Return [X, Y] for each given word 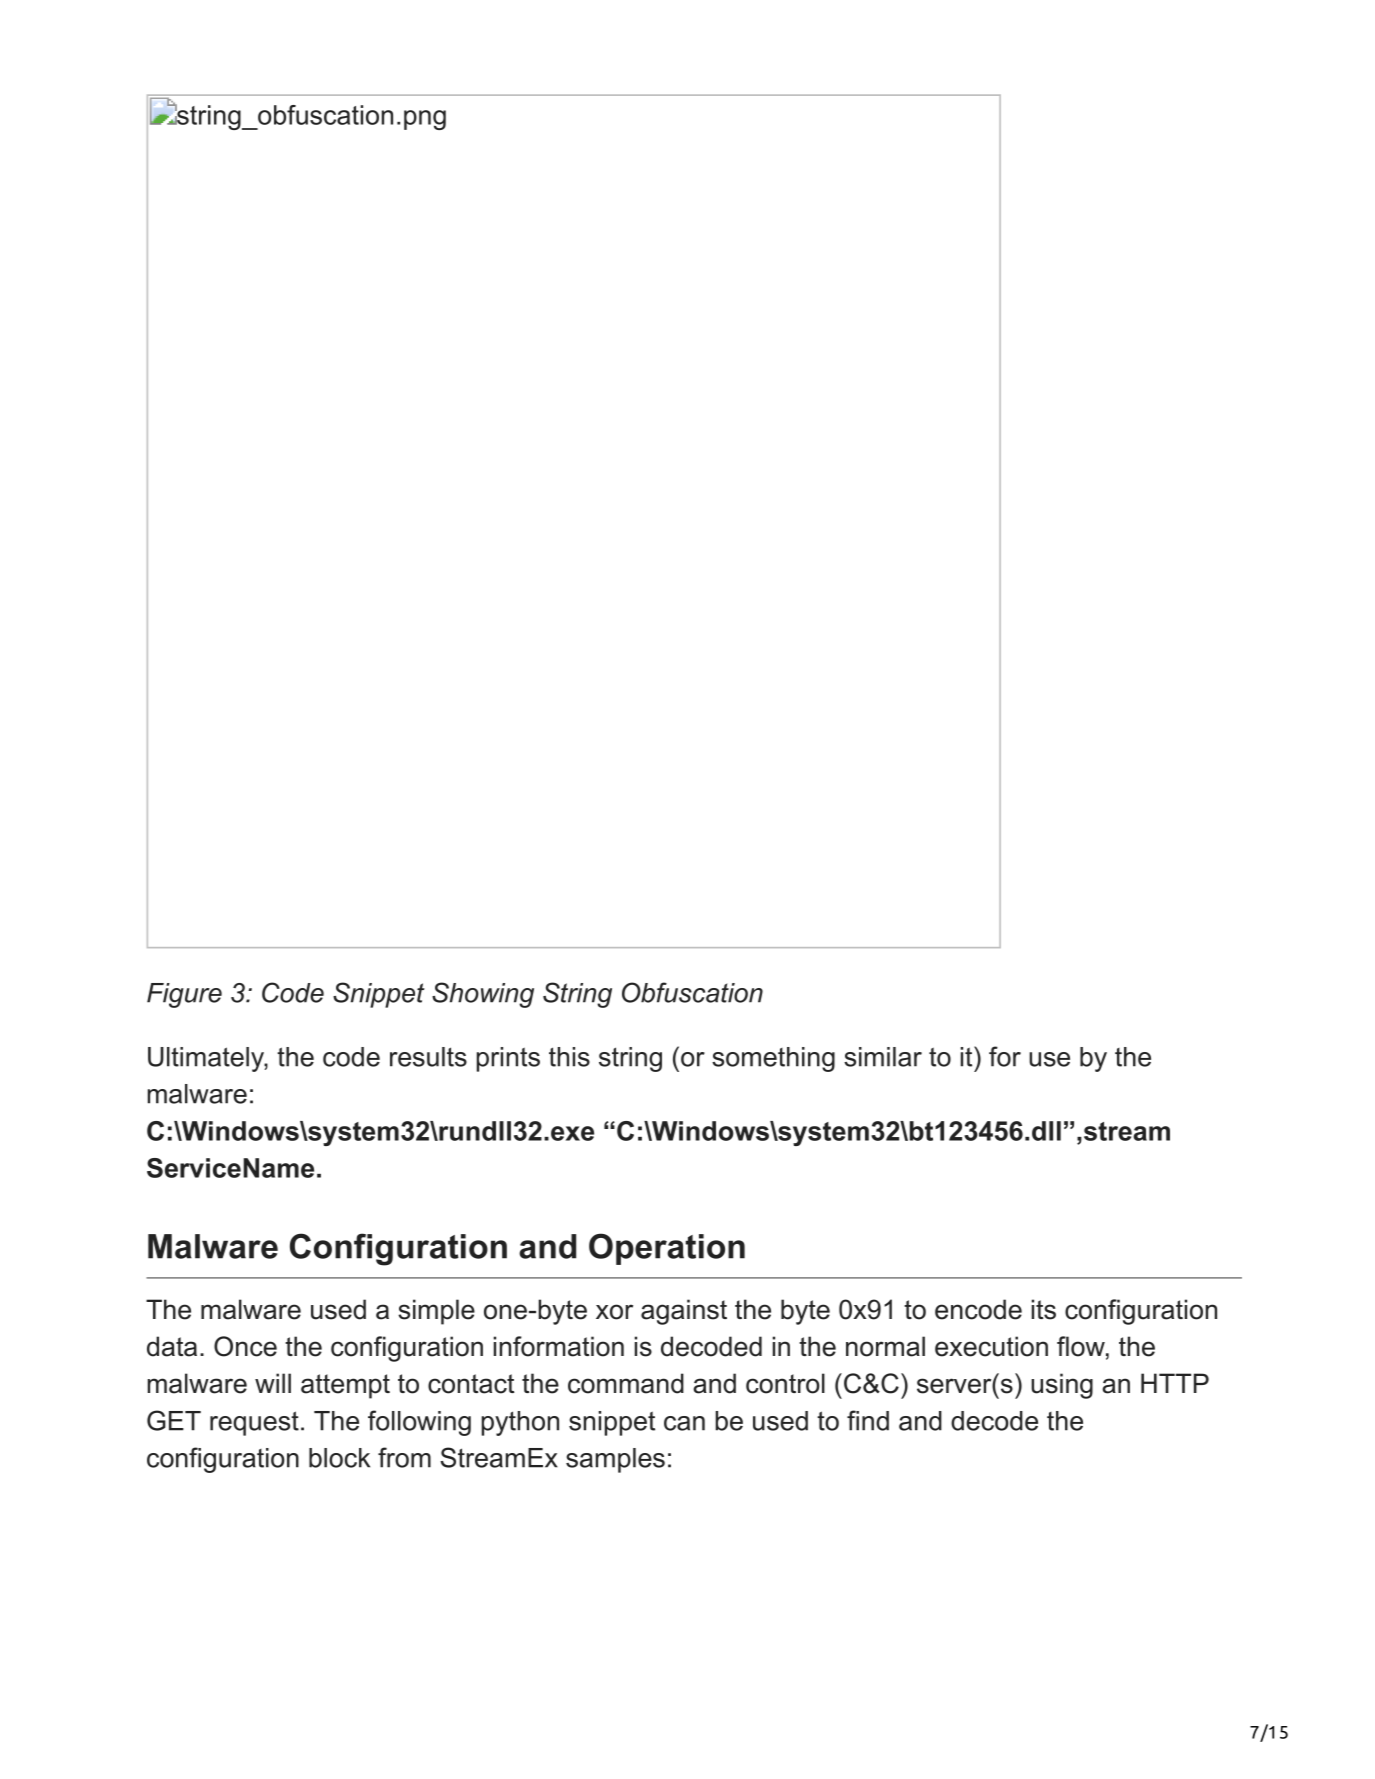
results [428, 1057]
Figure [184, 995]
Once [245, 1346]
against [684, 1312]
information [559, 1346]
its [1044, 1309]
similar [883, 1057]
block [339, 1458]
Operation [667, 1249]
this [569, 1057]
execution [991, 1346]
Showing [483, 995]
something [773, 1059]
